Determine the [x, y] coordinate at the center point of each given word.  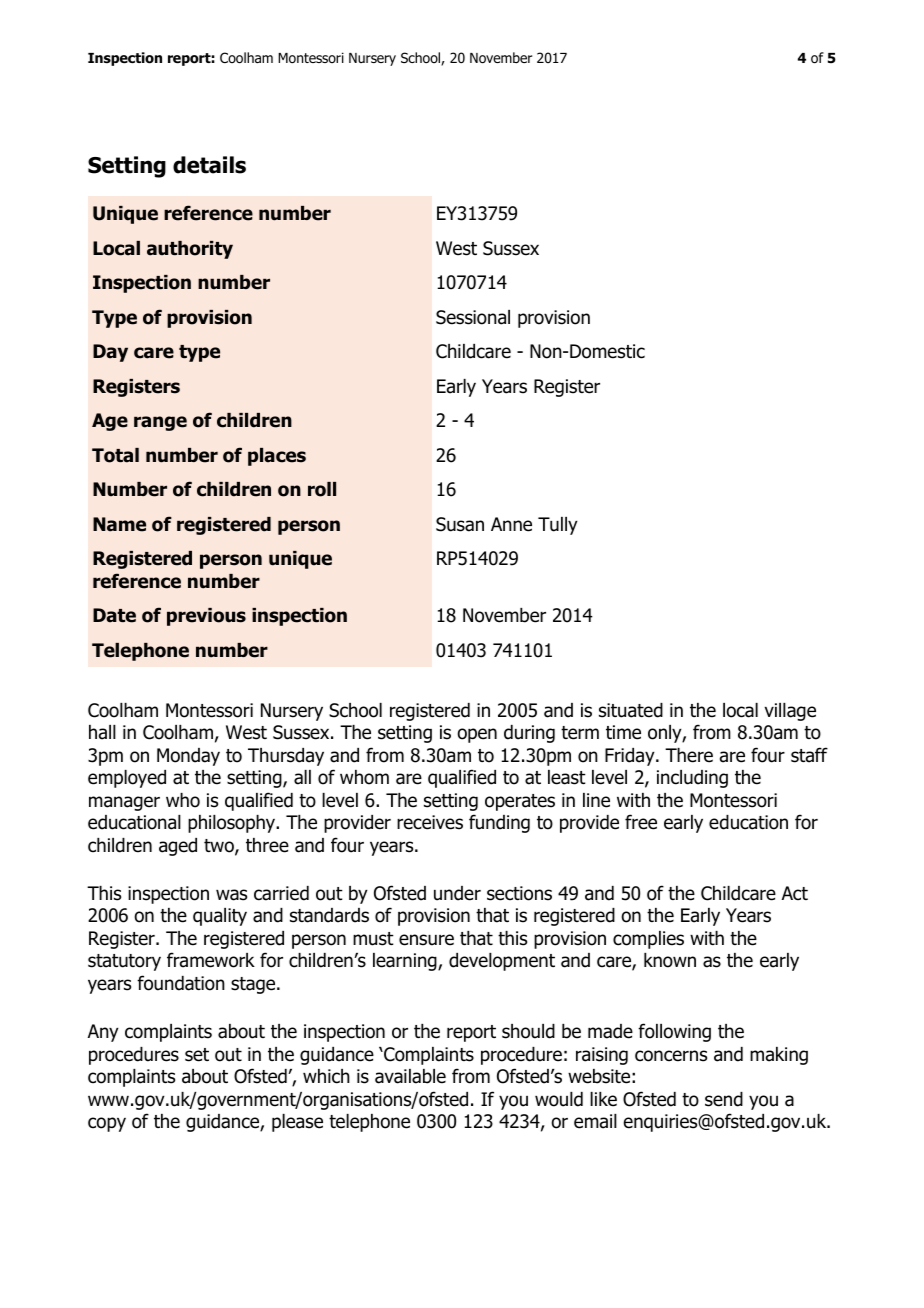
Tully [558, 526]
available [410, 1076]
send [724, 1099]
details [209, 165]
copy [107, 1124]
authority [190, 250]
